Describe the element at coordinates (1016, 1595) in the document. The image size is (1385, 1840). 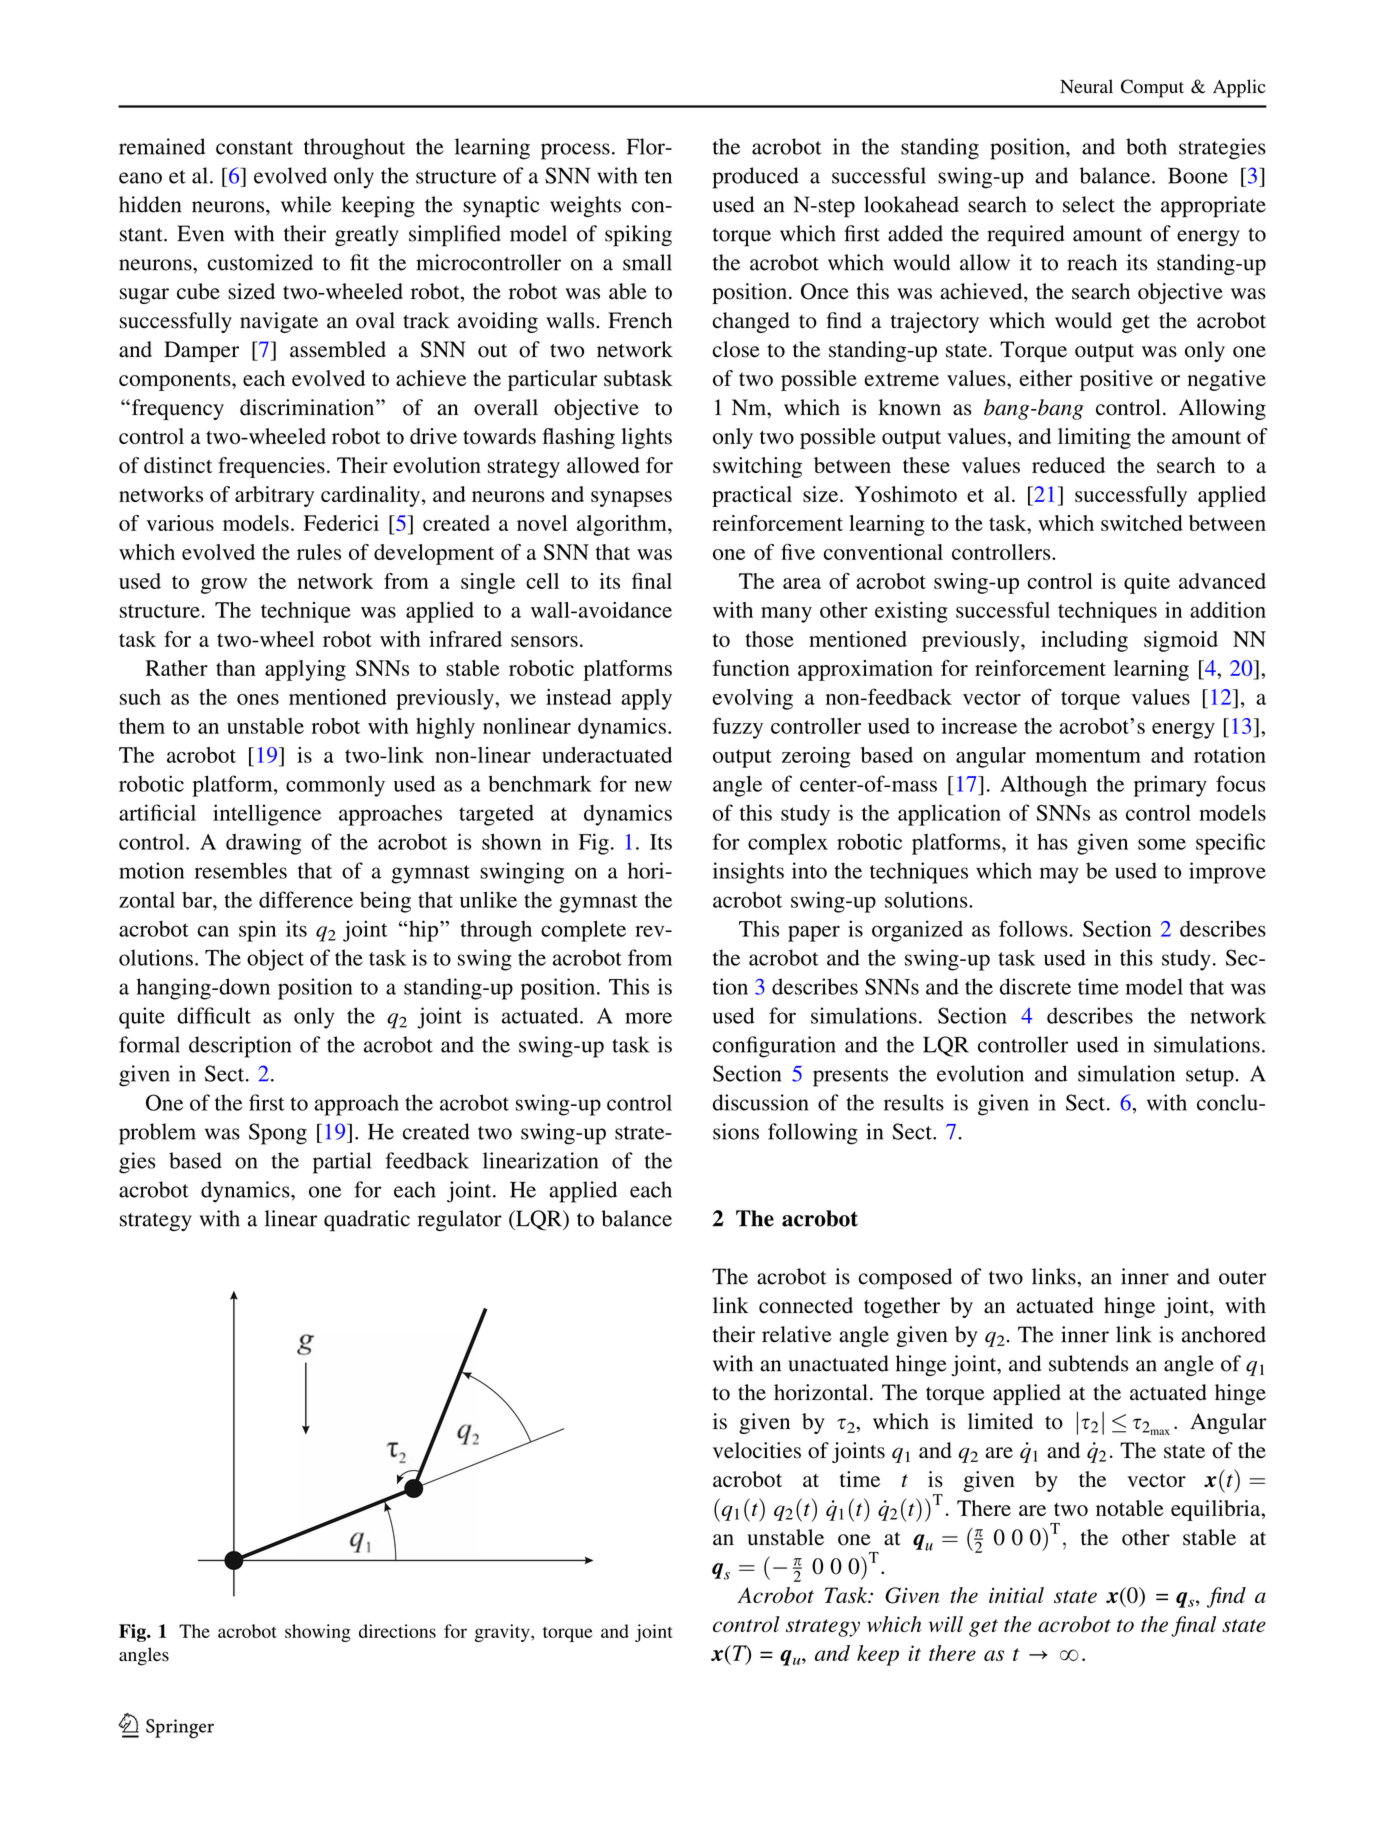
I see `initial` at that location.
